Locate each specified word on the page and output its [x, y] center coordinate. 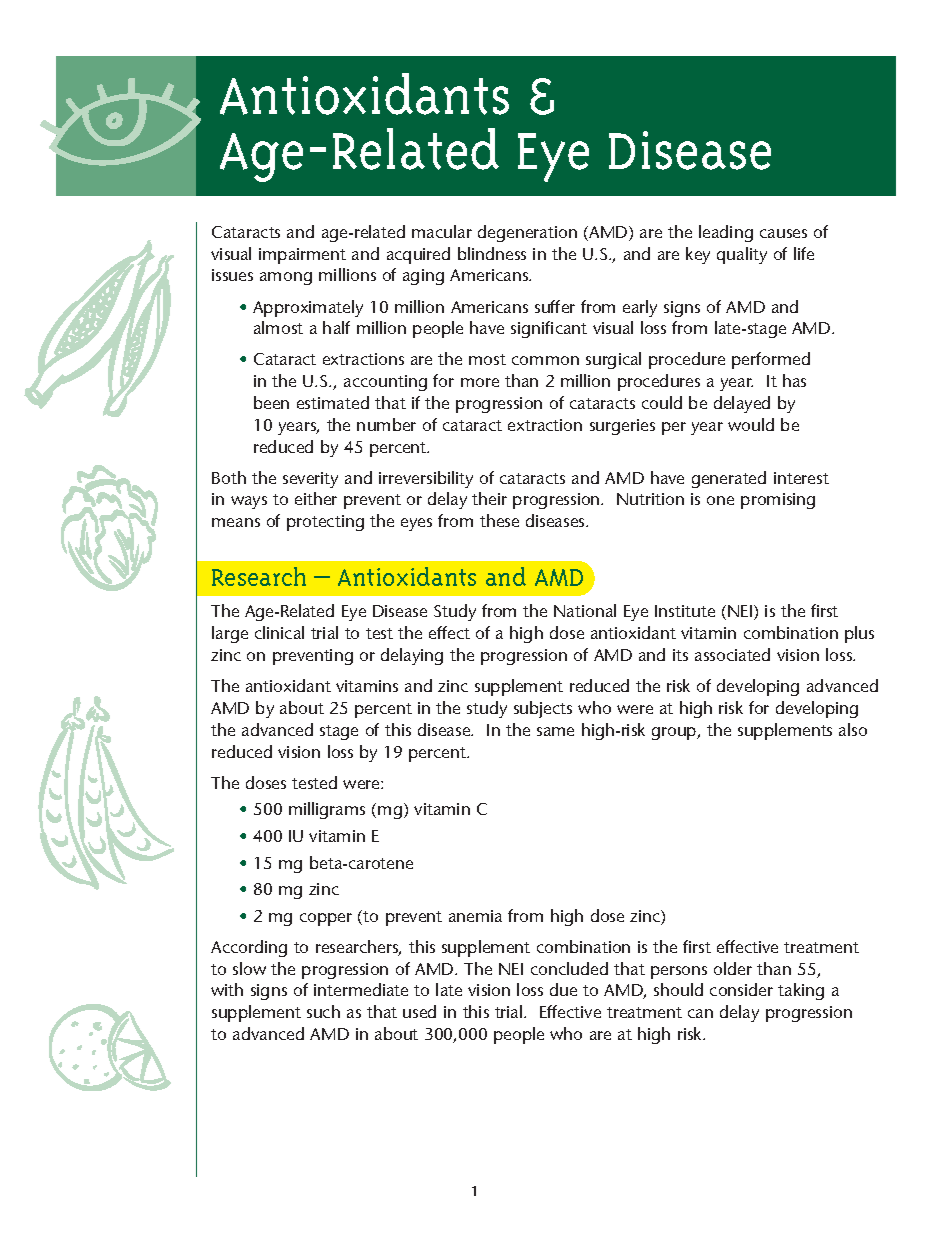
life [804, 253]
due [563, 989]
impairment [302, 256]
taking [801, 991]
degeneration [527, 233]
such [323, 1011]
